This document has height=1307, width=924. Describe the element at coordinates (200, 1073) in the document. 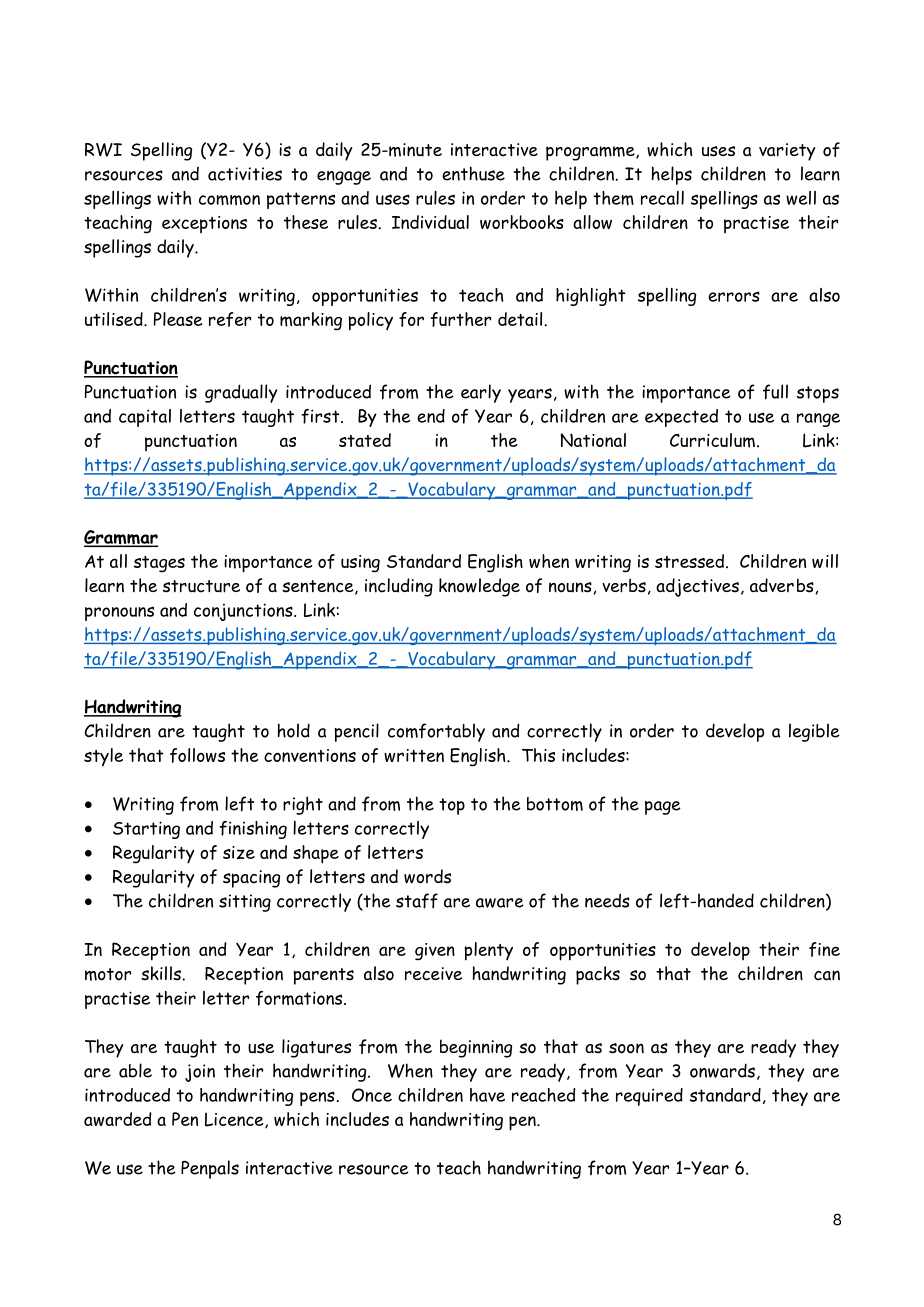

I see `join` at that location.
